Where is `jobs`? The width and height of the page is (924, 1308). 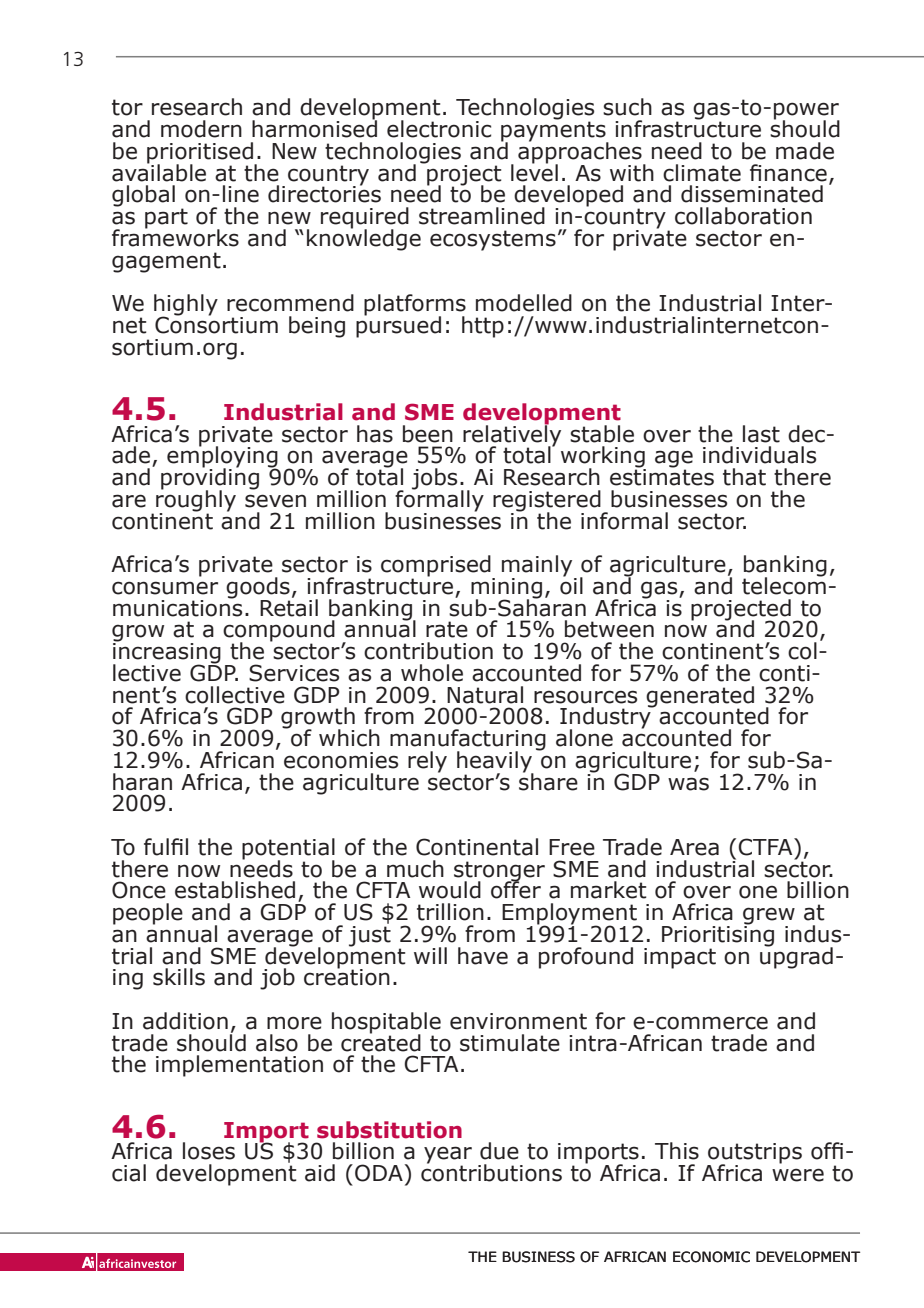
jobs is located at coordinates (434, 479).
